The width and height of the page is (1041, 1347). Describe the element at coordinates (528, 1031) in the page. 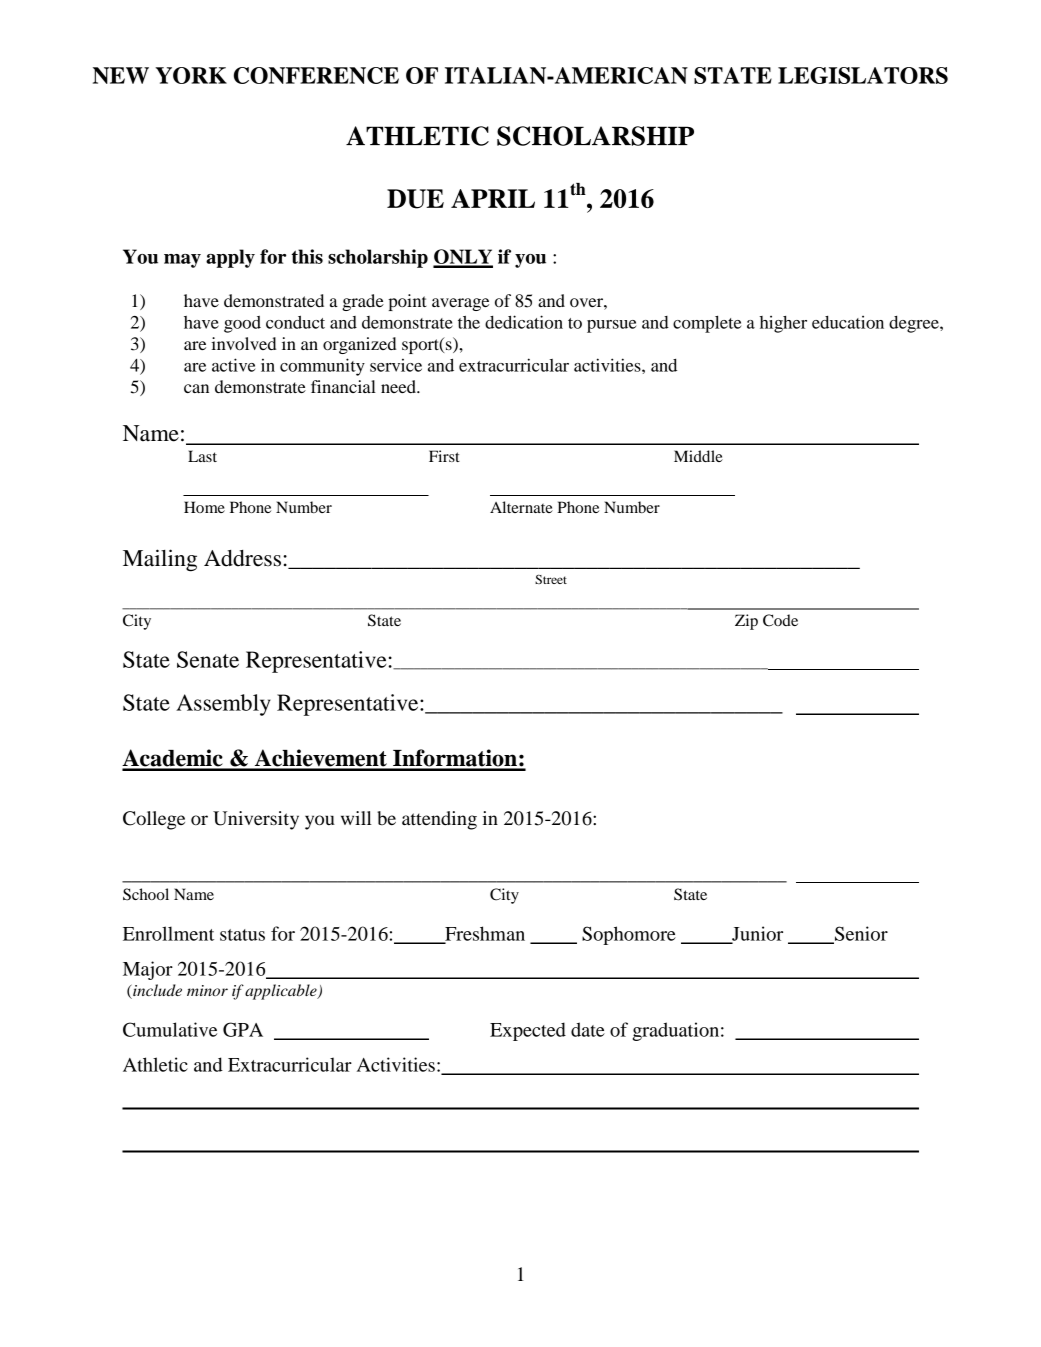

I see `Expected` at that location.
